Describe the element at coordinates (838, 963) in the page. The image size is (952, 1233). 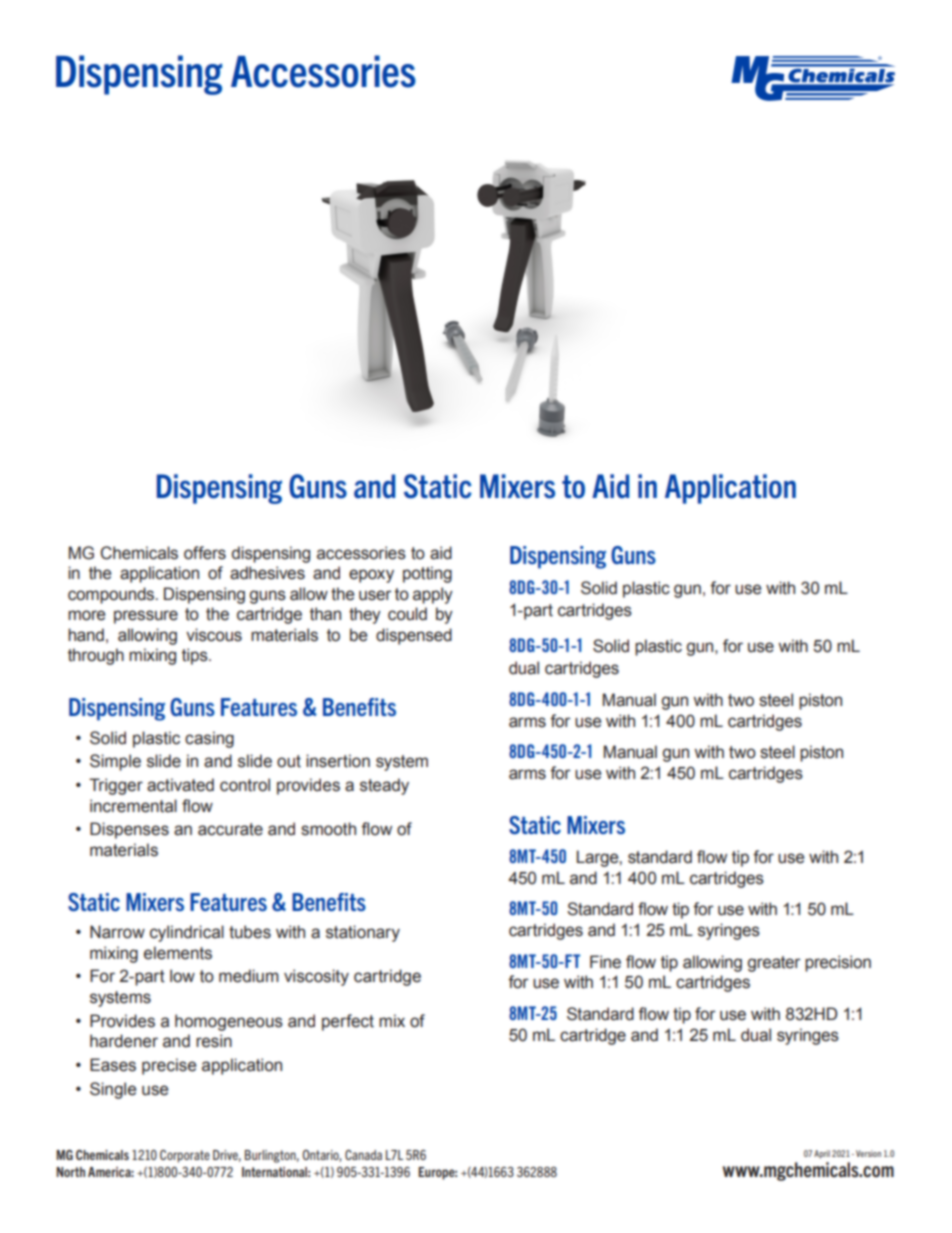
I see `precision` at that location.
